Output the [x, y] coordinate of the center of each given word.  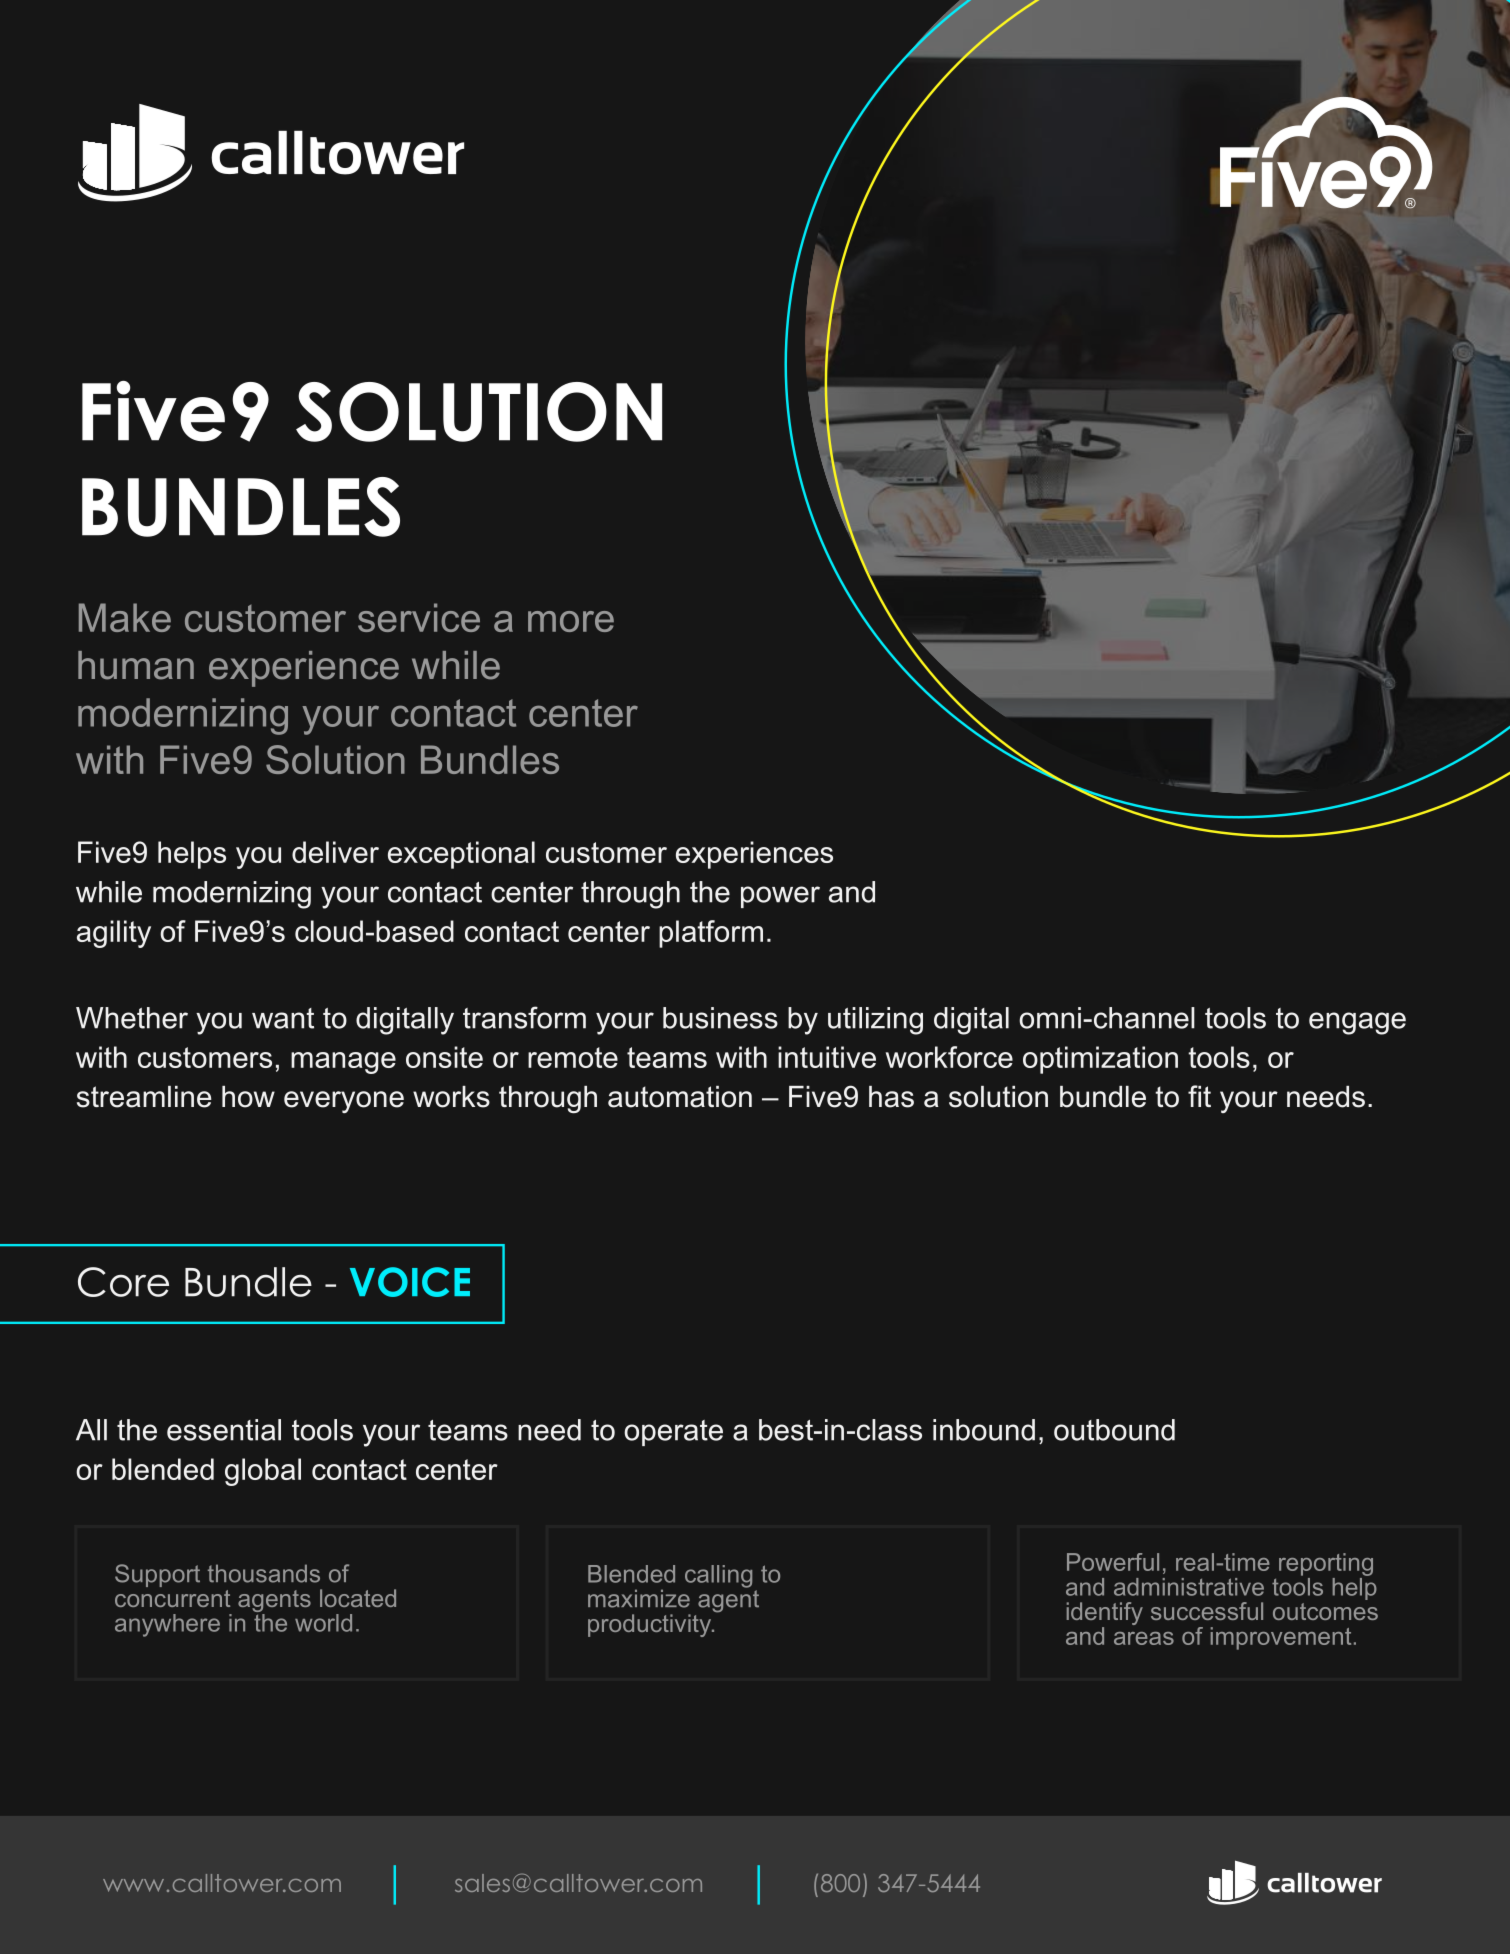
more [571, 621]
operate [673, 1433]
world [323, 1623]
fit [1199, 1096]
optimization [1100, 1060]
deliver [335, 852]
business [720, 1018]
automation [680, 1097]
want [283, 1018]
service [419, 617]
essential [224, 1430]
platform [711, 934]
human [136, 665]
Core [123, 1282]
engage [1357, 1023]
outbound [1114, 1430]
